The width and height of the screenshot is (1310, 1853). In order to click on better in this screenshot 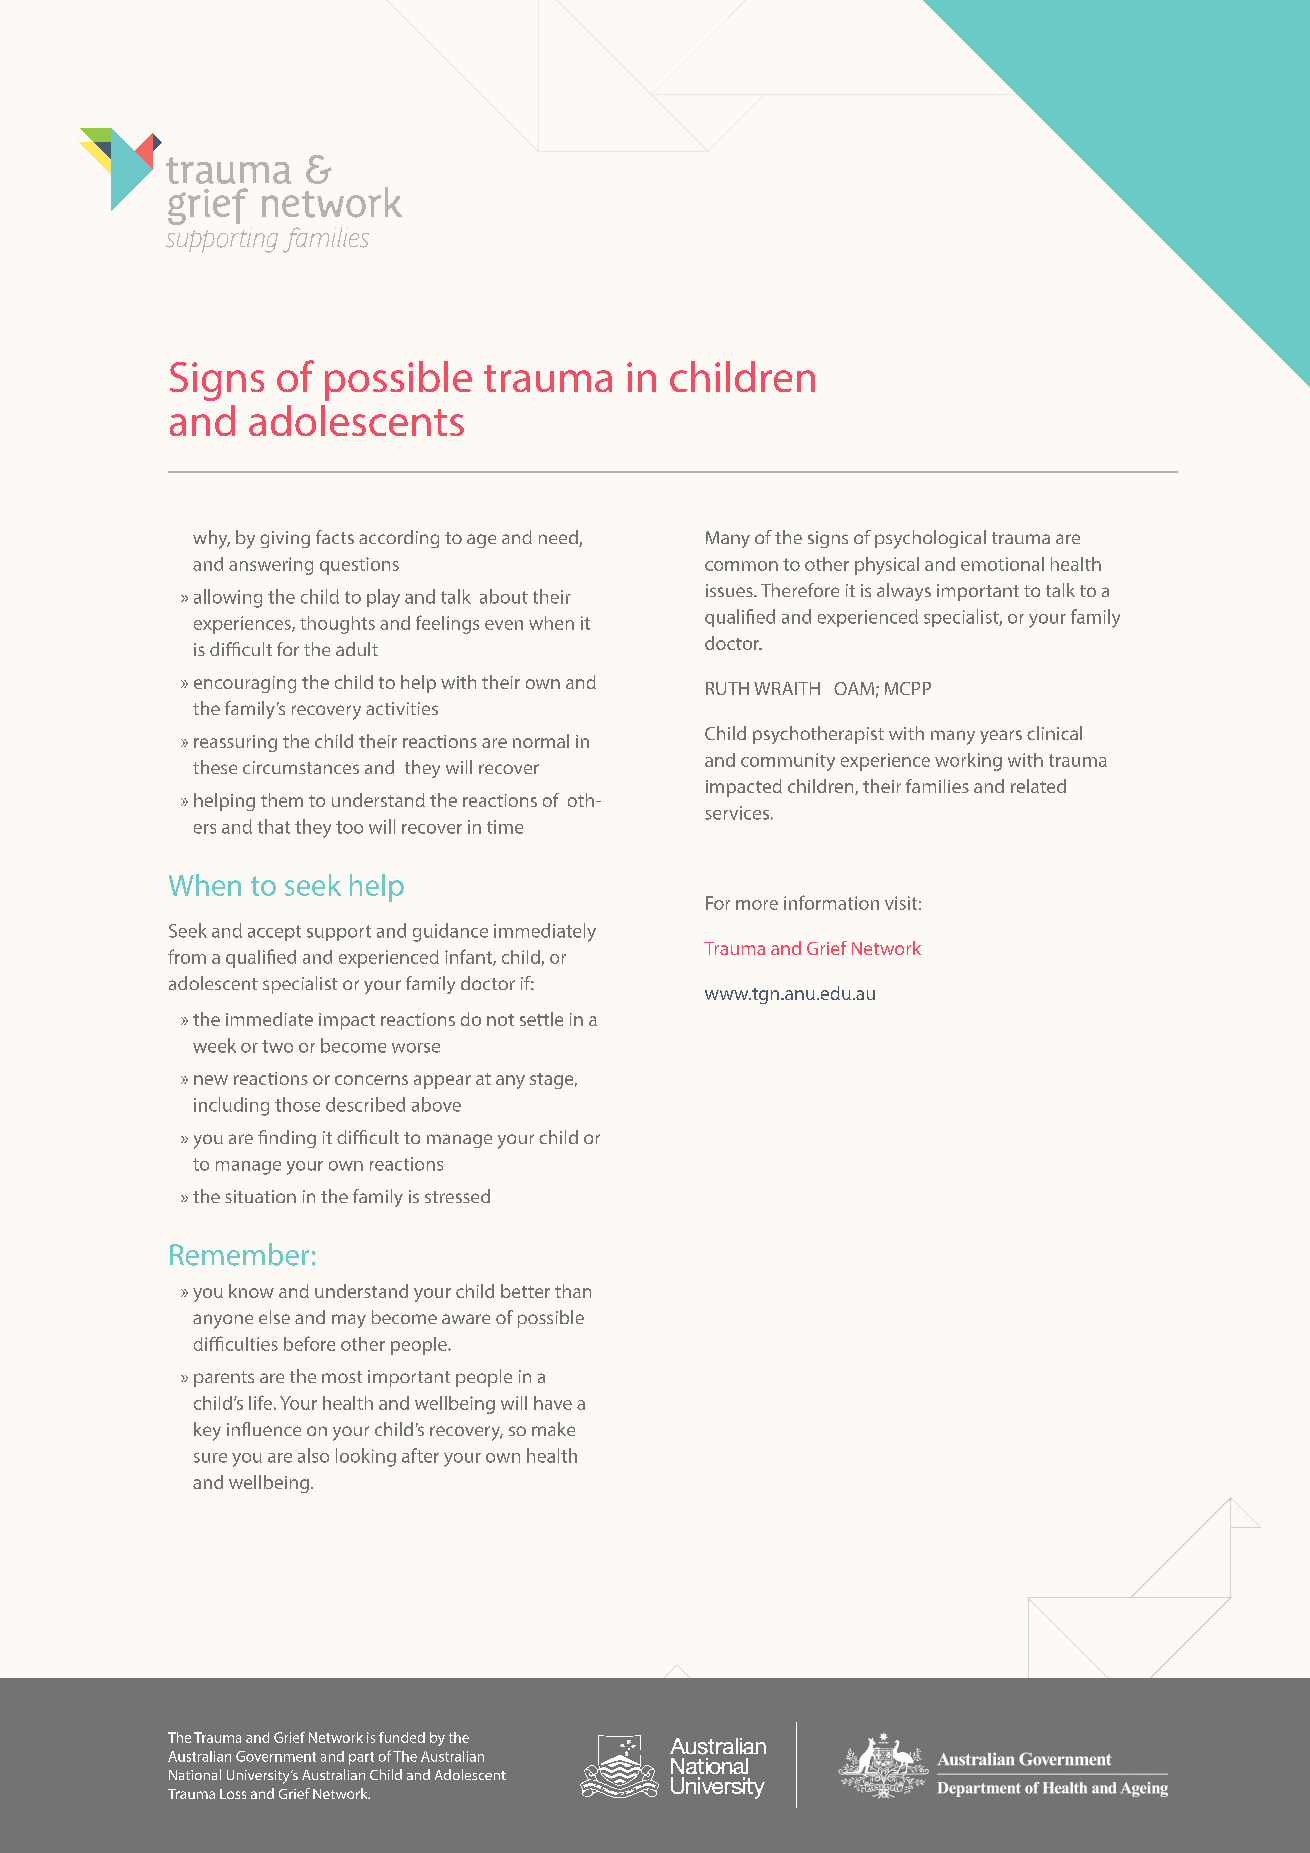, I will do `click(525, 1291)`.
